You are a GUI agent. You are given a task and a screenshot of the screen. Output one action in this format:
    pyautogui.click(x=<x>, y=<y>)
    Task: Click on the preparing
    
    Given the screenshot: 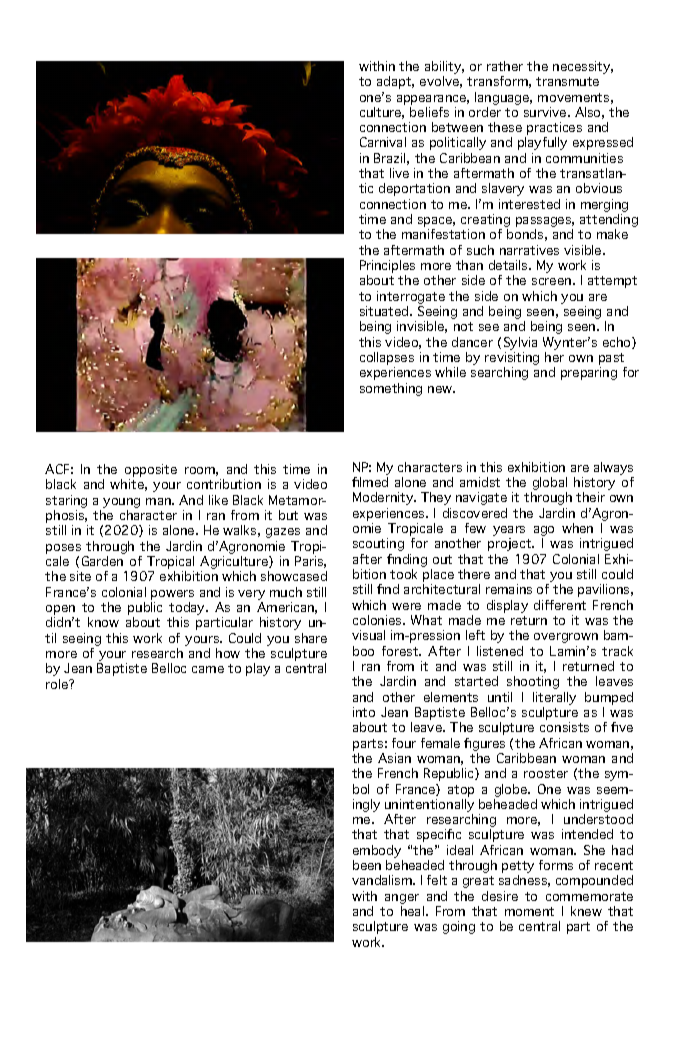 What is the action you would take?
    pyautogui.click(x=589, y=373)
